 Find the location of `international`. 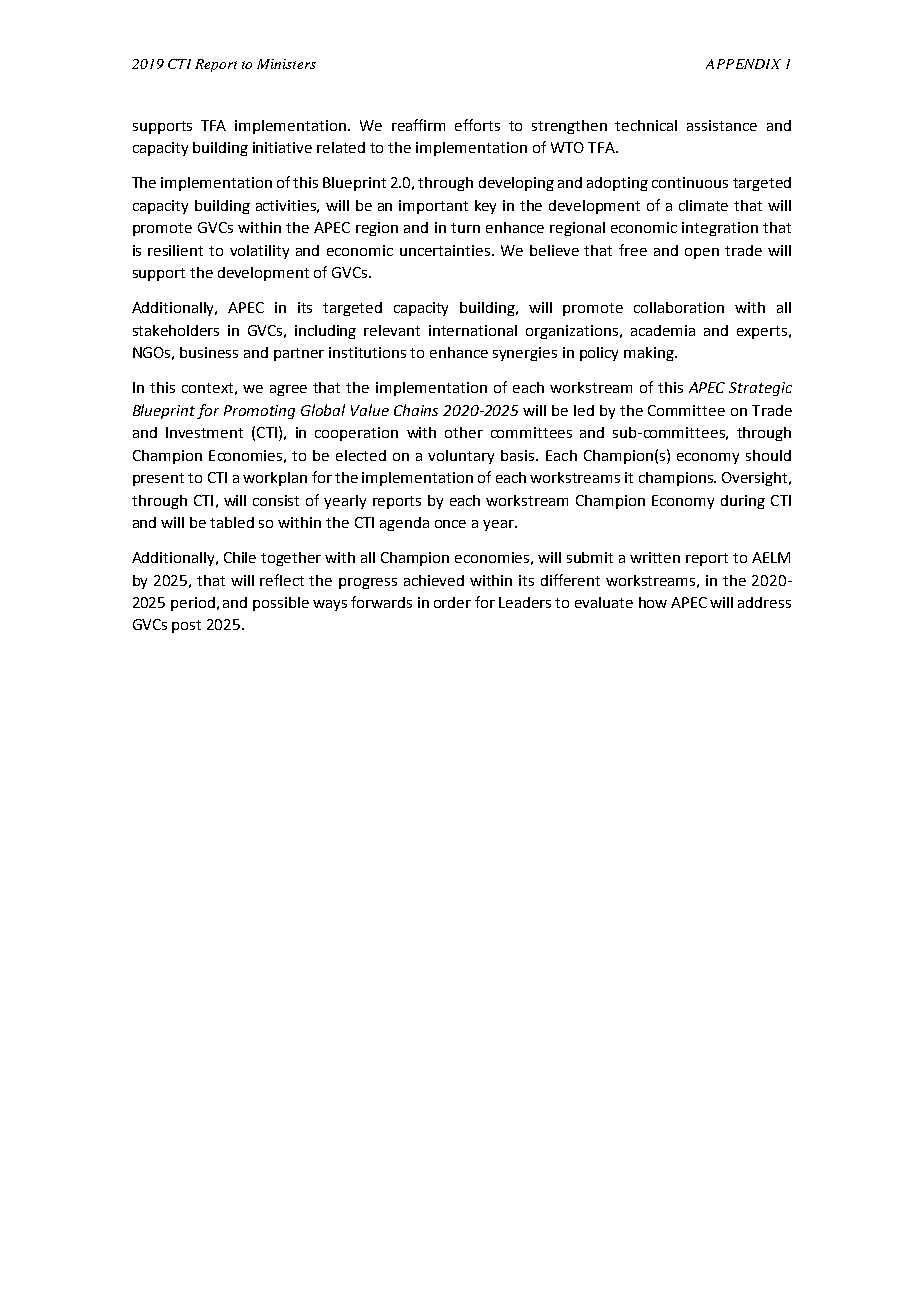

international is located at coordinates (473, 330).
